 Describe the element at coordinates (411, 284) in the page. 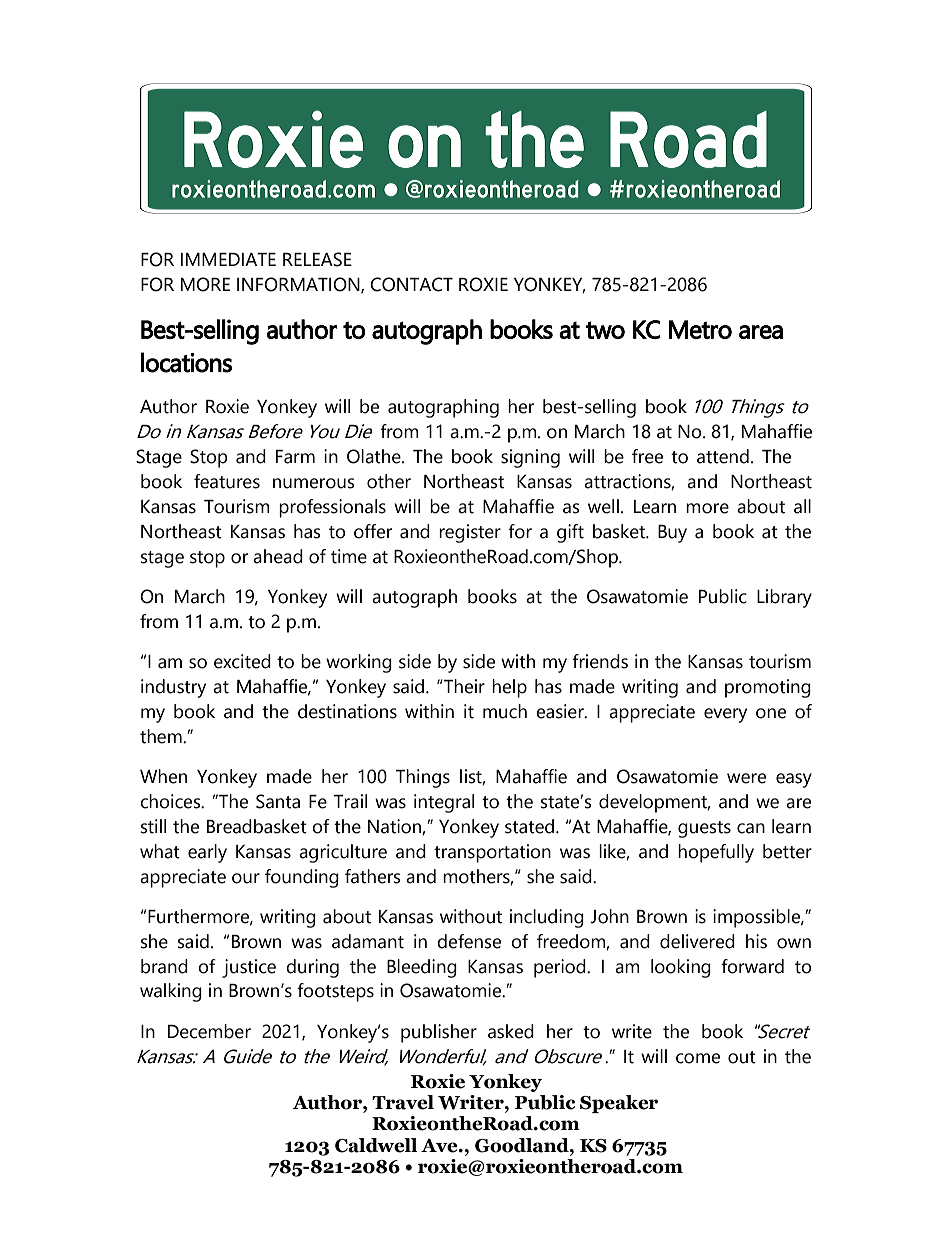

I see `CONTACT` at that location.
